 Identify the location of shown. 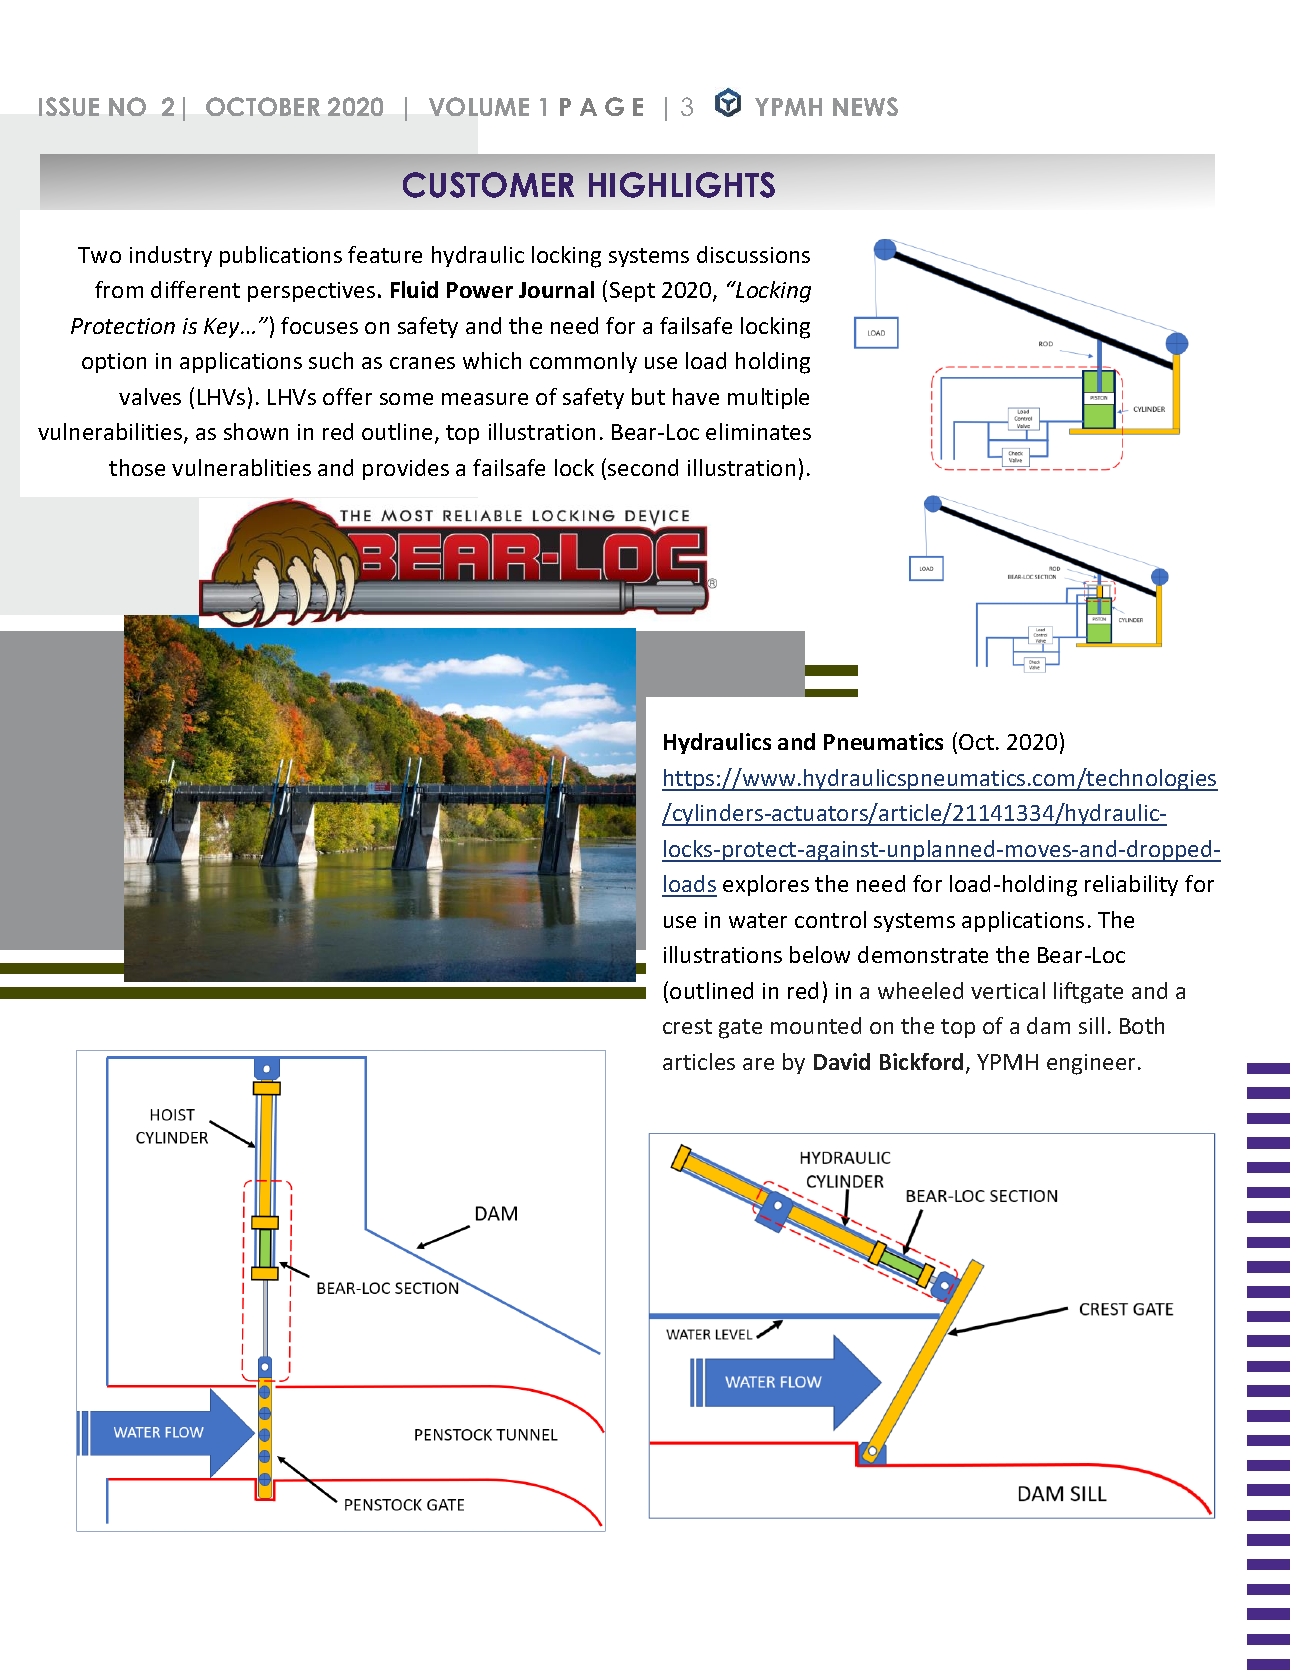
(256, 431).
